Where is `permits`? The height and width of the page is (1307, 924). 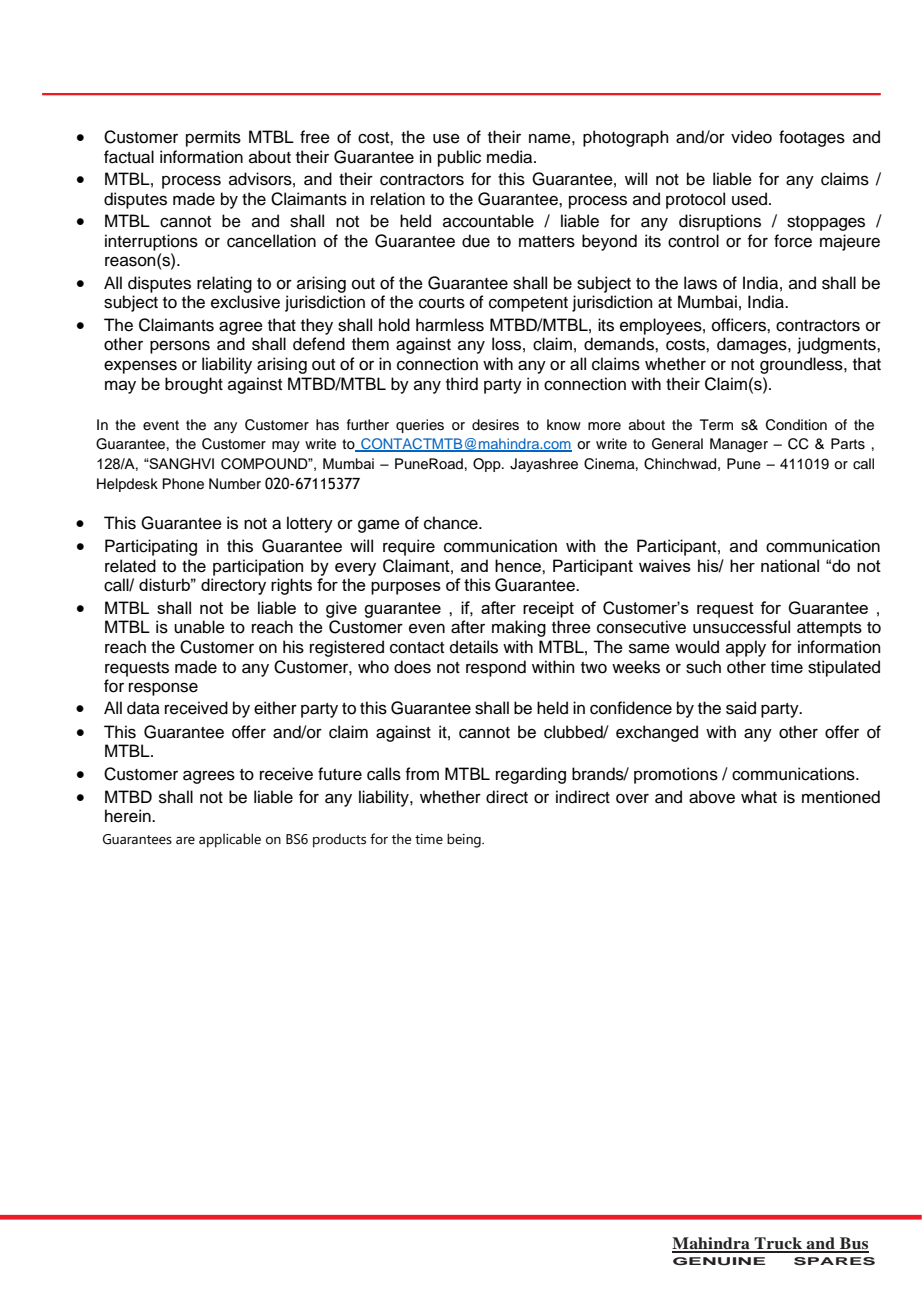
permits is located at coordinates (213, 138).
